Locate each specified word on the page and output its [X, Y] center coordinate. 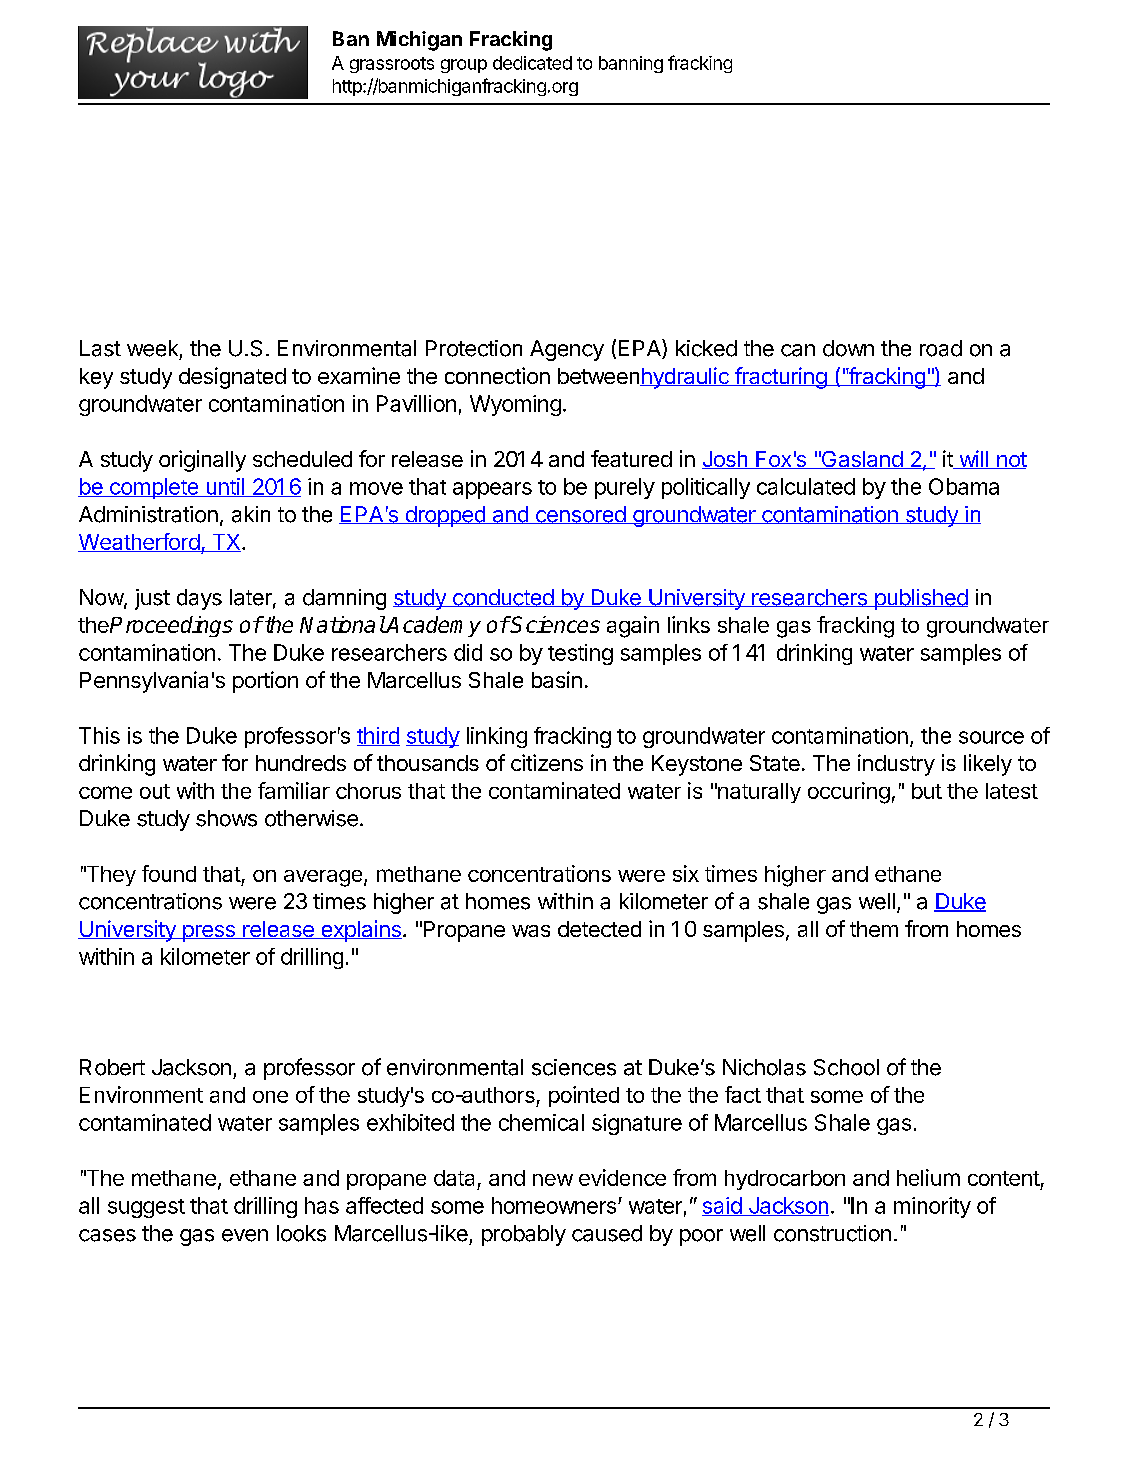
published [920, 599]
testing [580, 654]
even [245, 1235]
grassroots [392, 65]
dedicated [532, 63]
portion [265, 682]
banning [631, 64]
